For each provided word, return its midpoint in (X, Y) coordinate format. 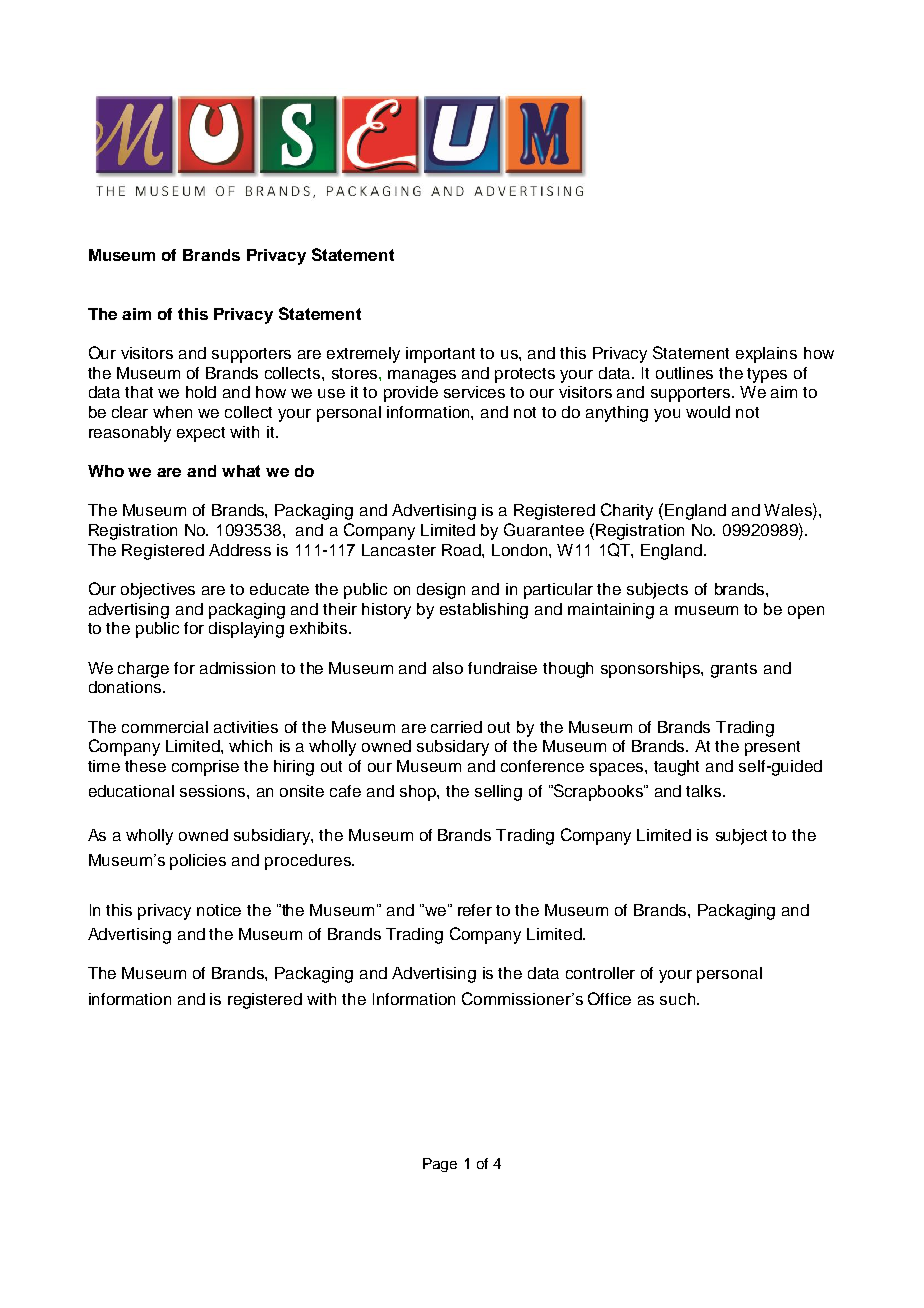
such (679, 999)
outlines (684, 373)
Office (609, 998)
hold (201, 392)
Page (440, 1165)
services (474, 392)
